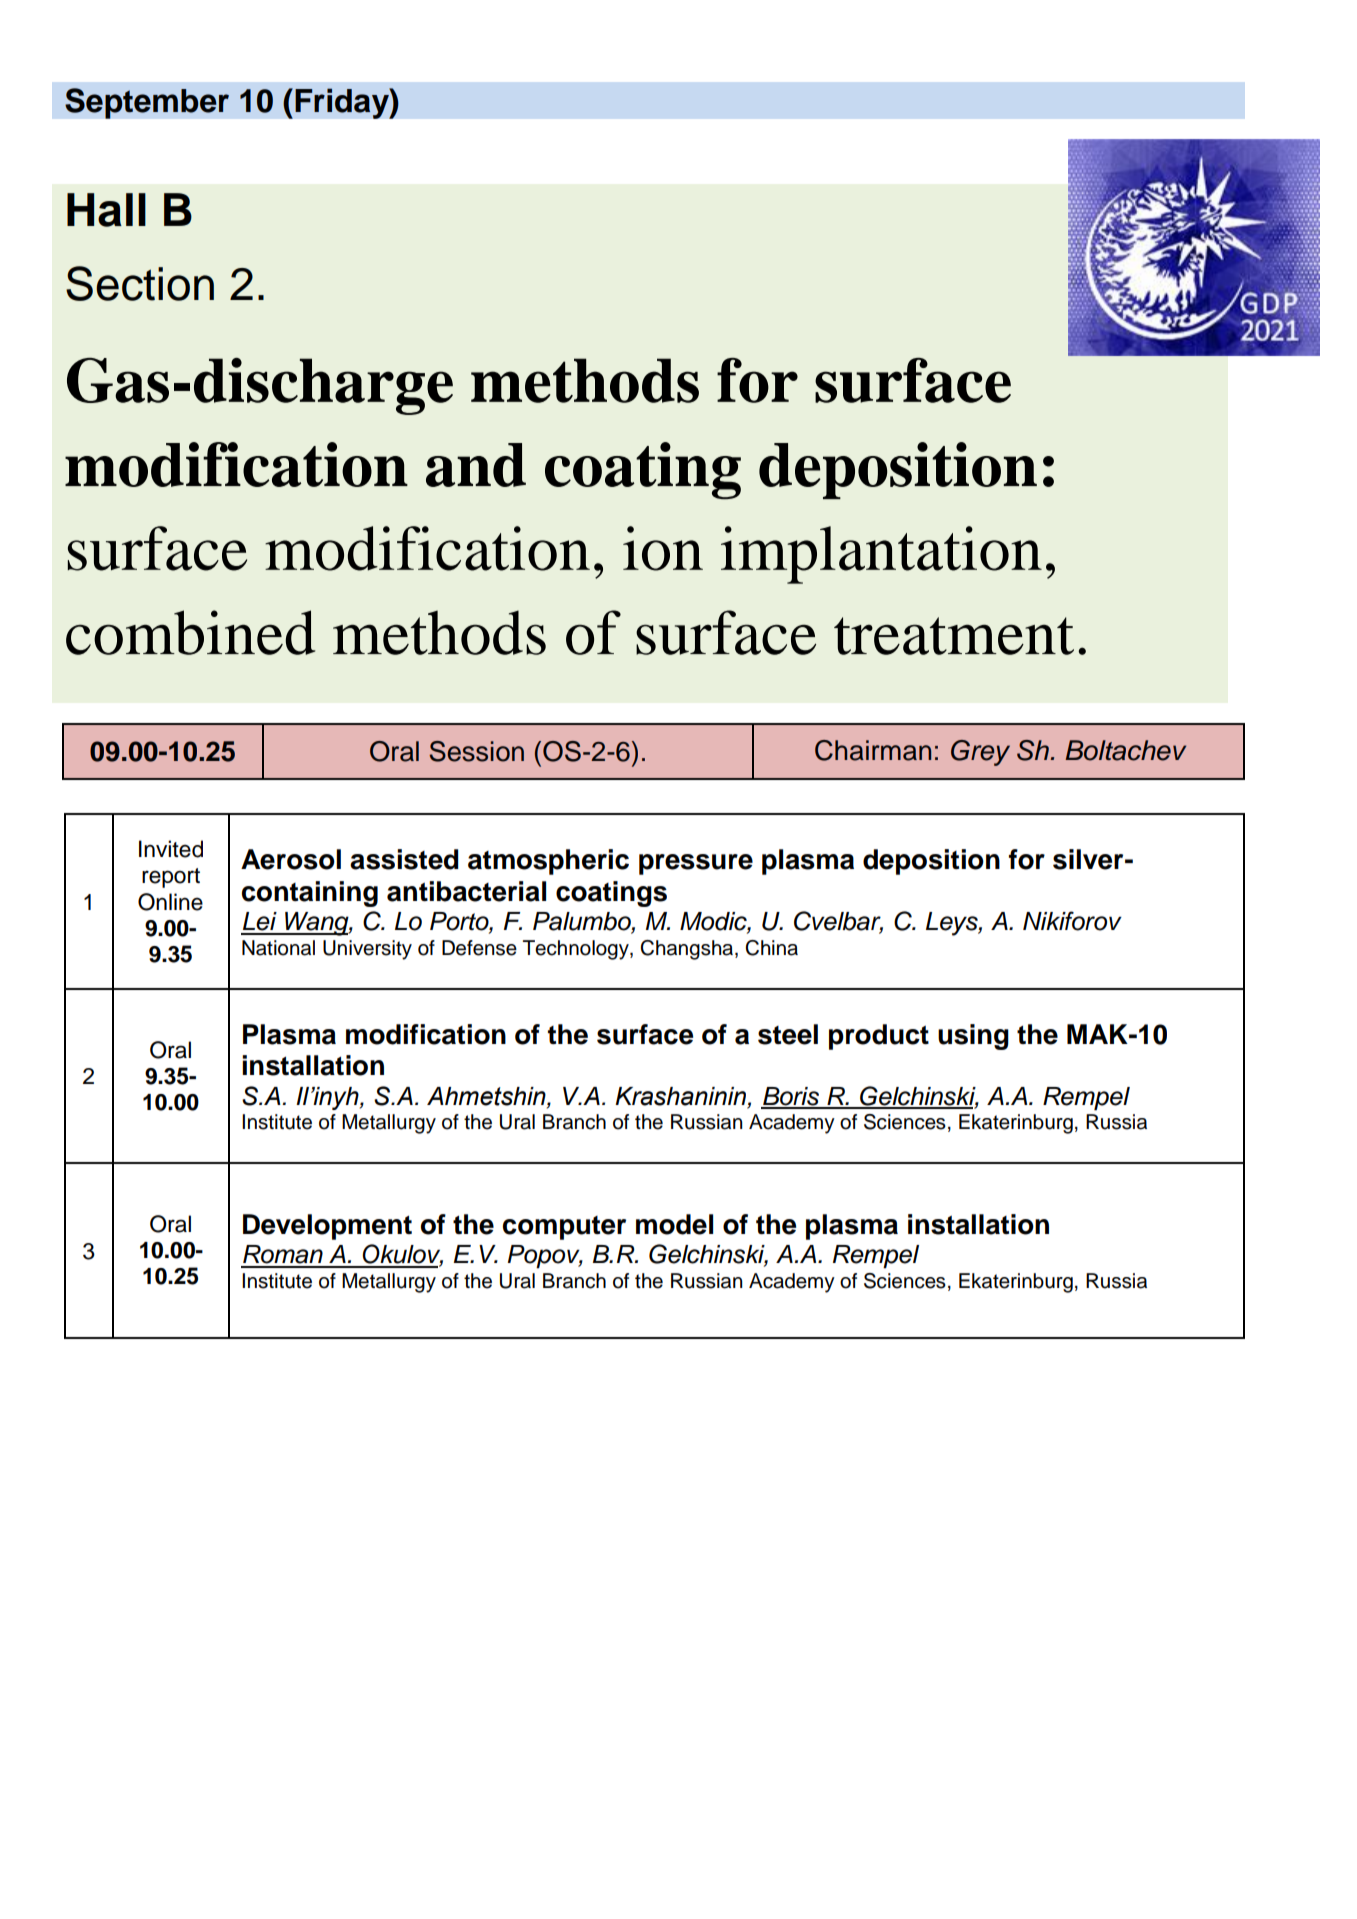  I want to click on Section, so click(140, 283).
